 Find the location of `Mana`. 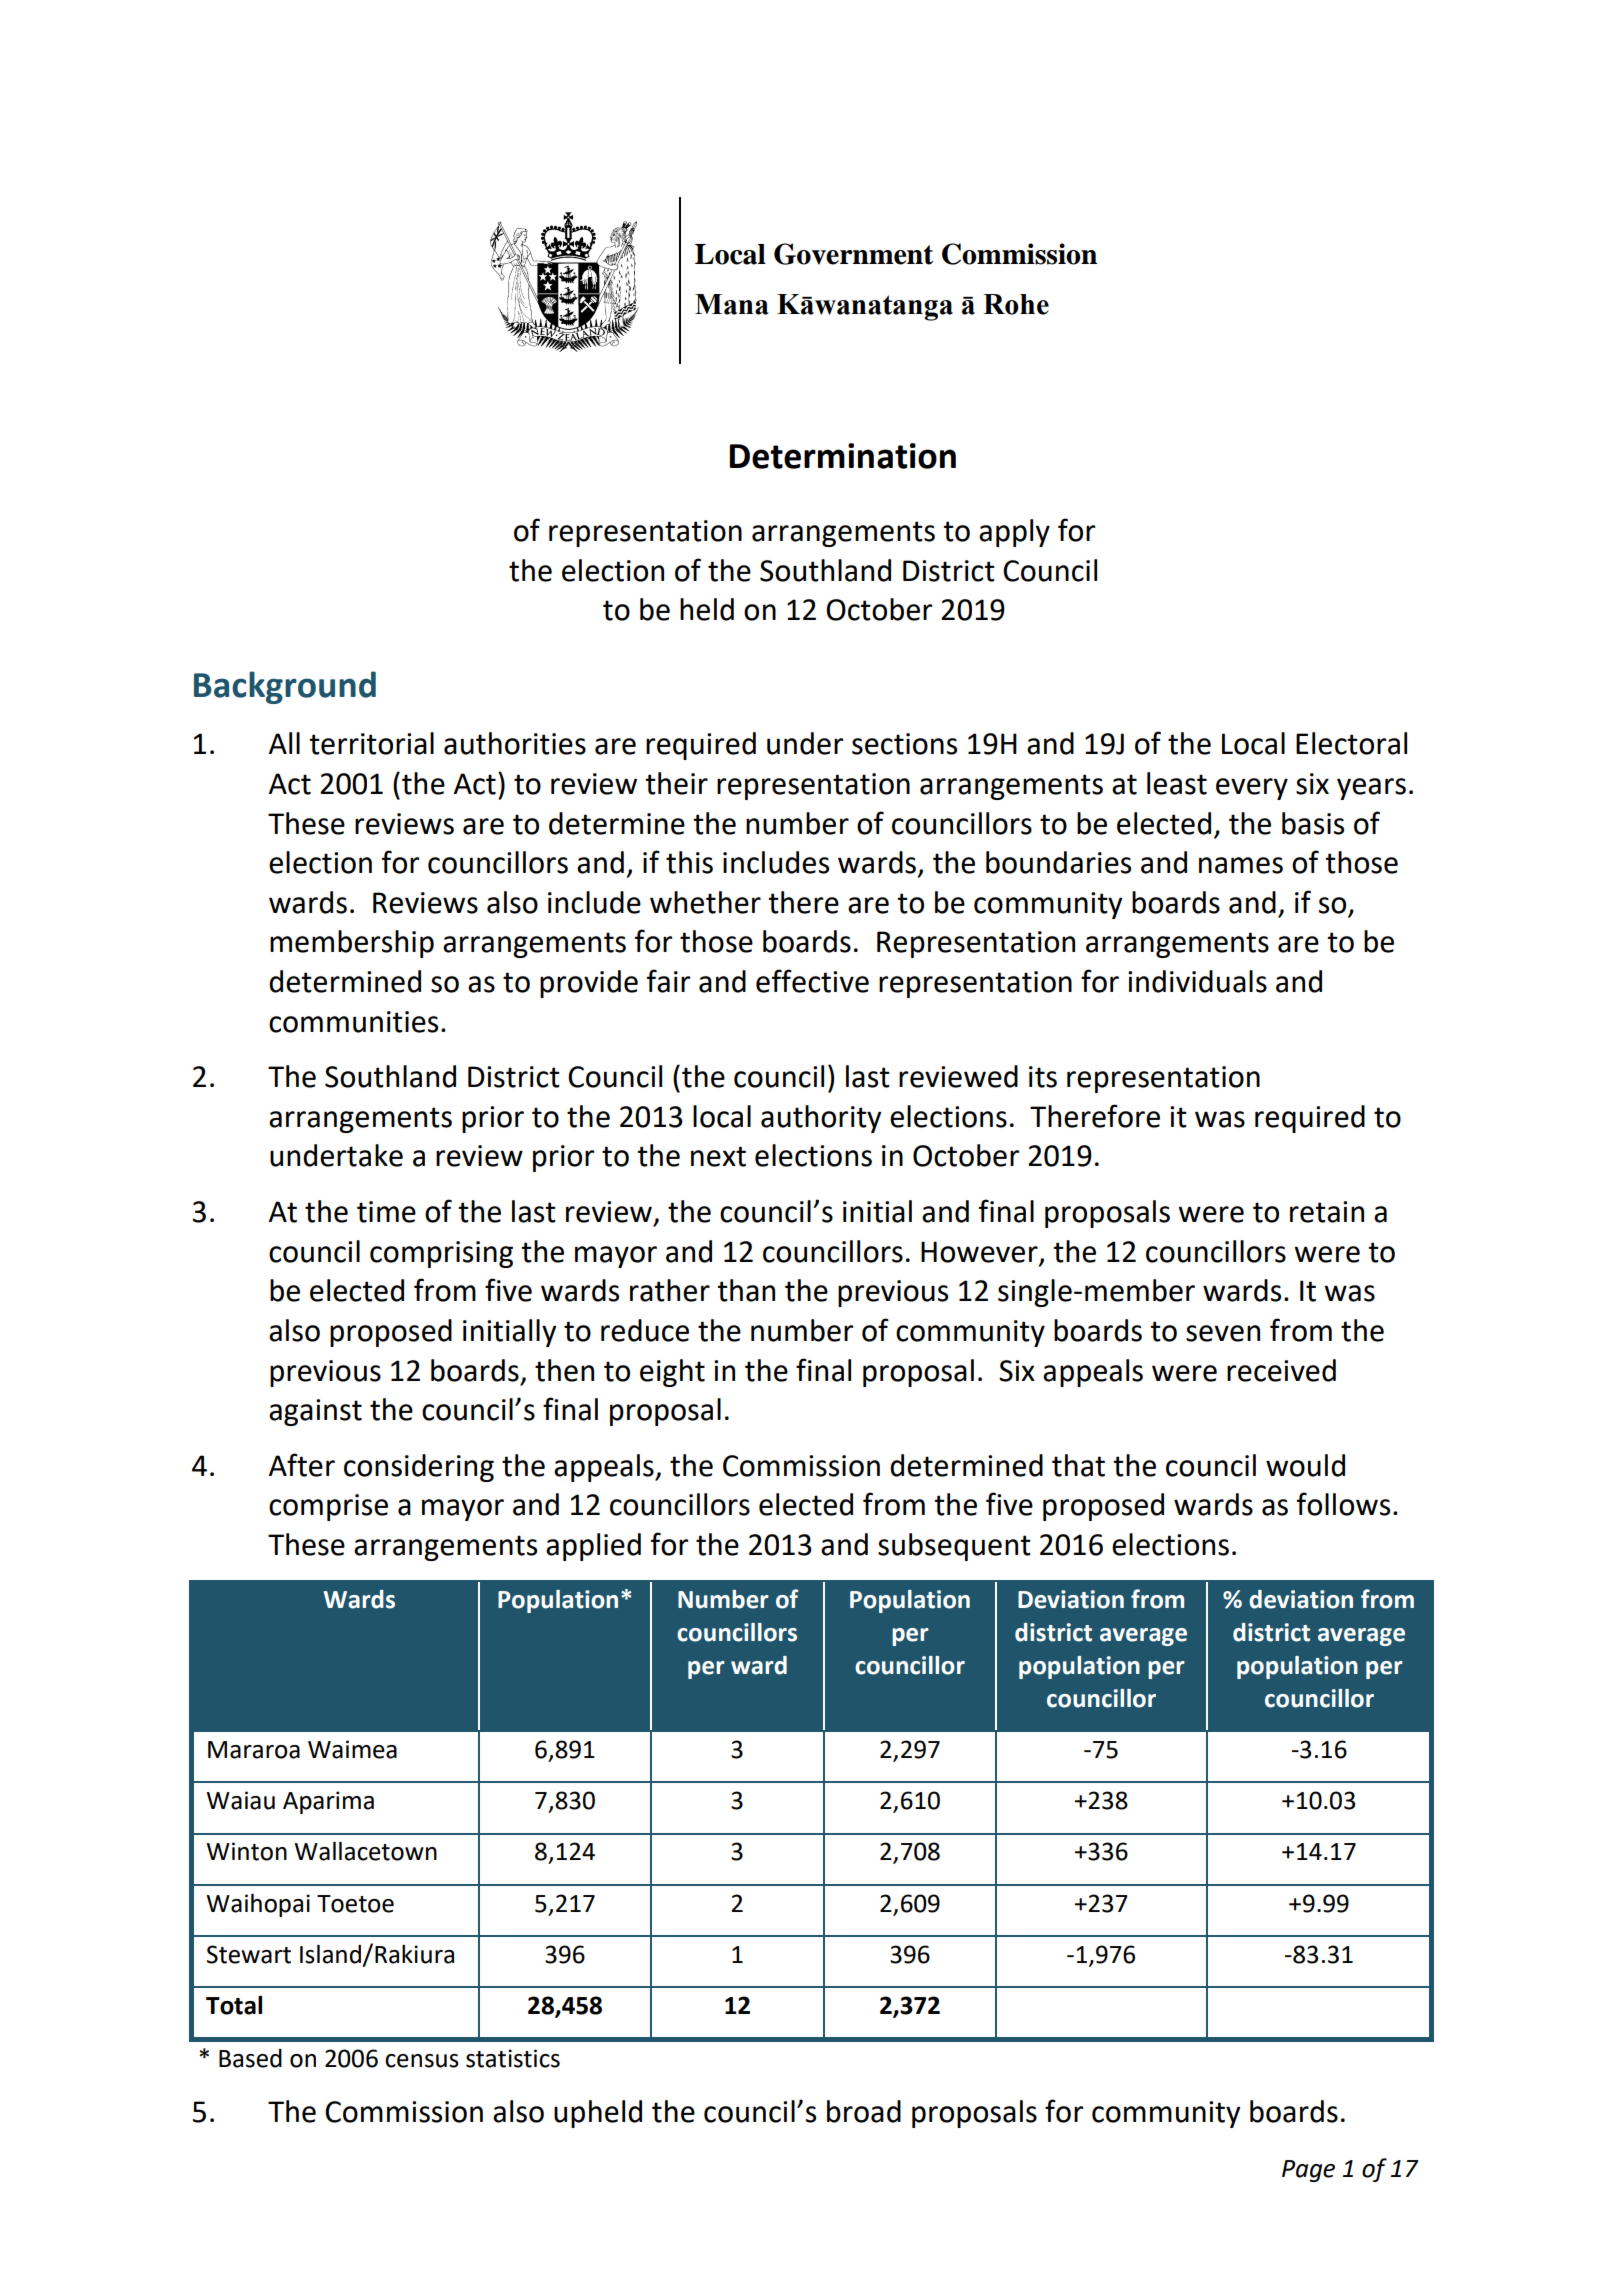

Mana is located at coordinates (732, 304).
